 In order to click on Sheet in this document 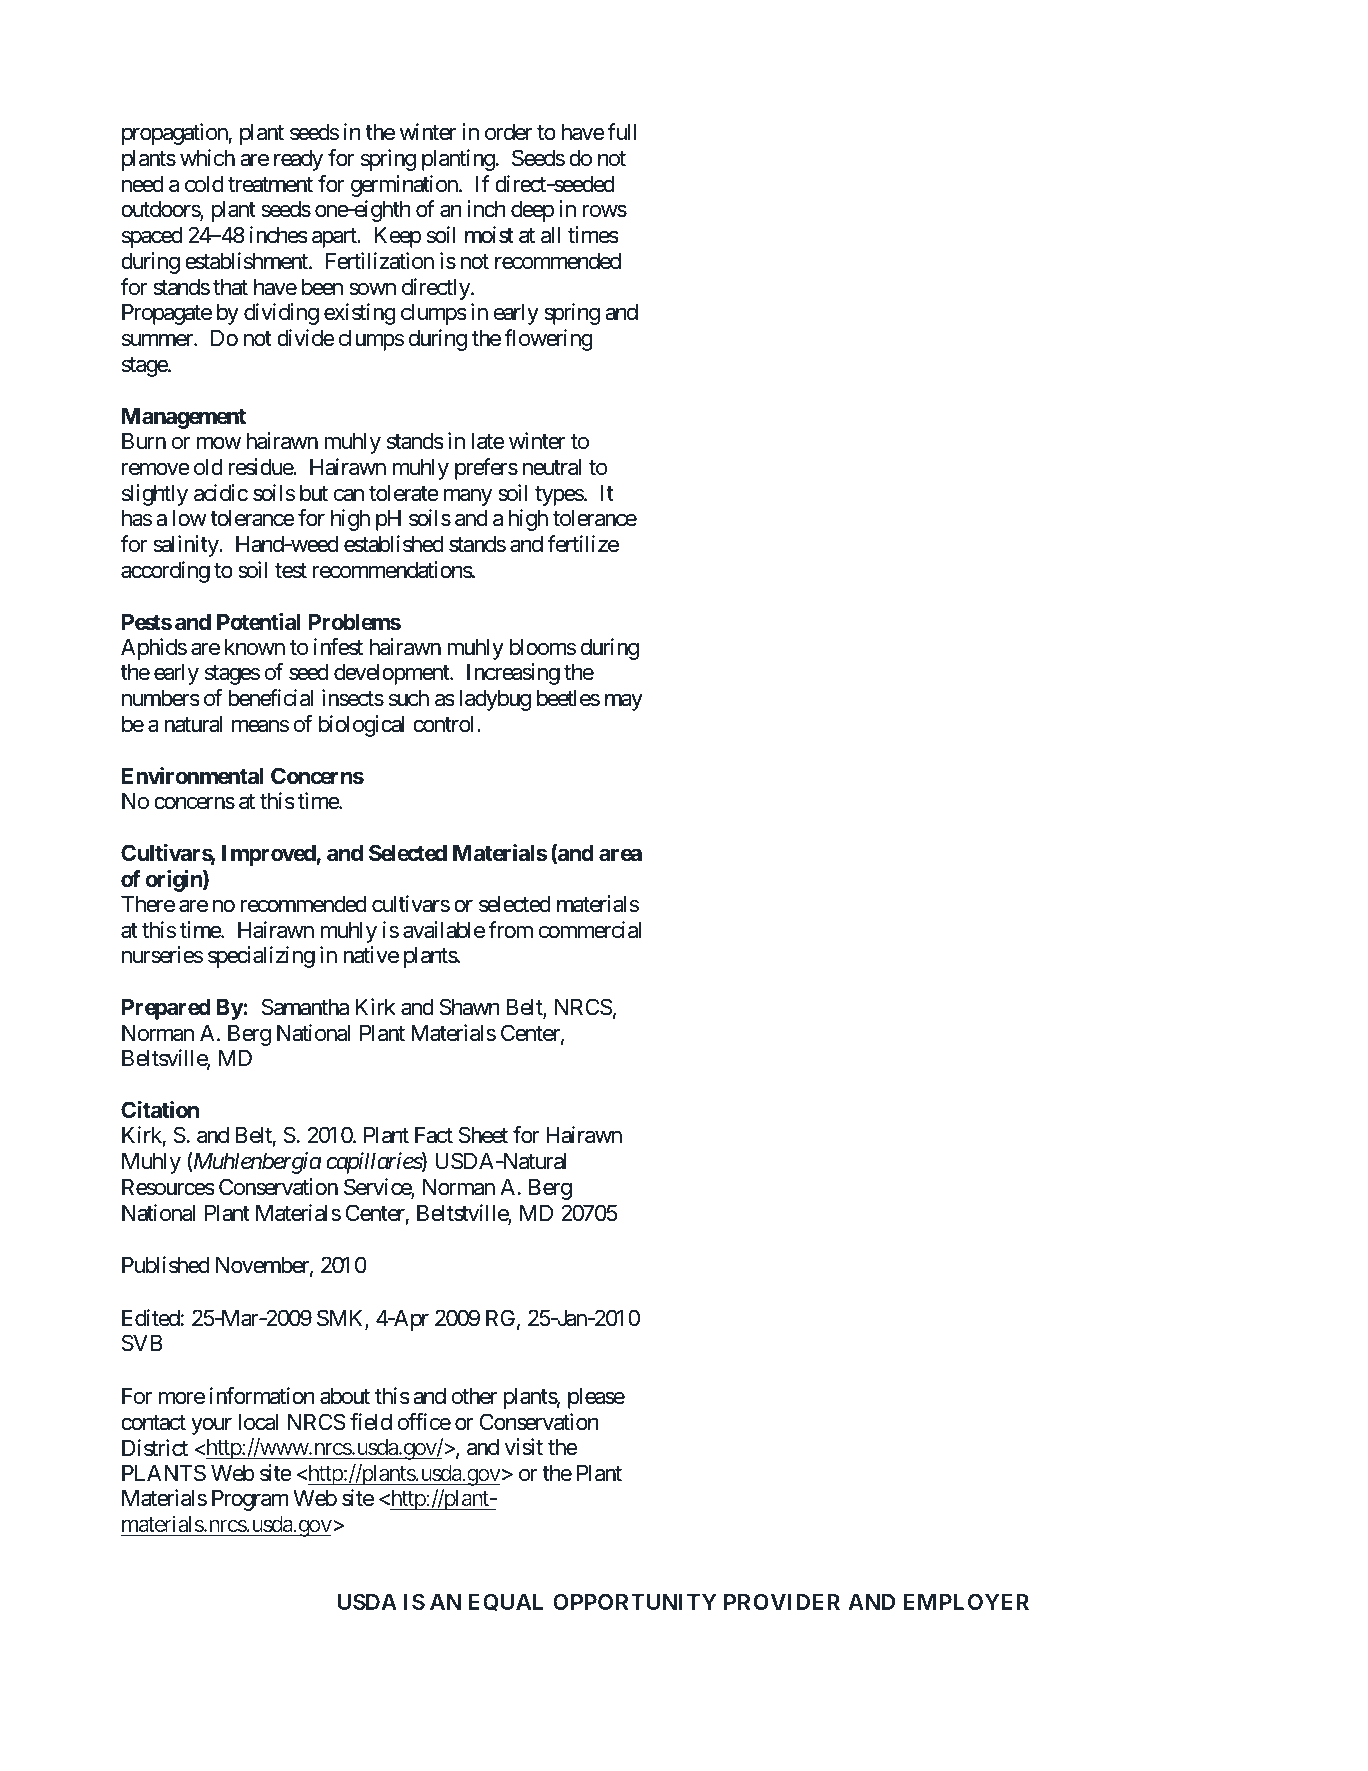, I will do `click(483, 1135)`.
